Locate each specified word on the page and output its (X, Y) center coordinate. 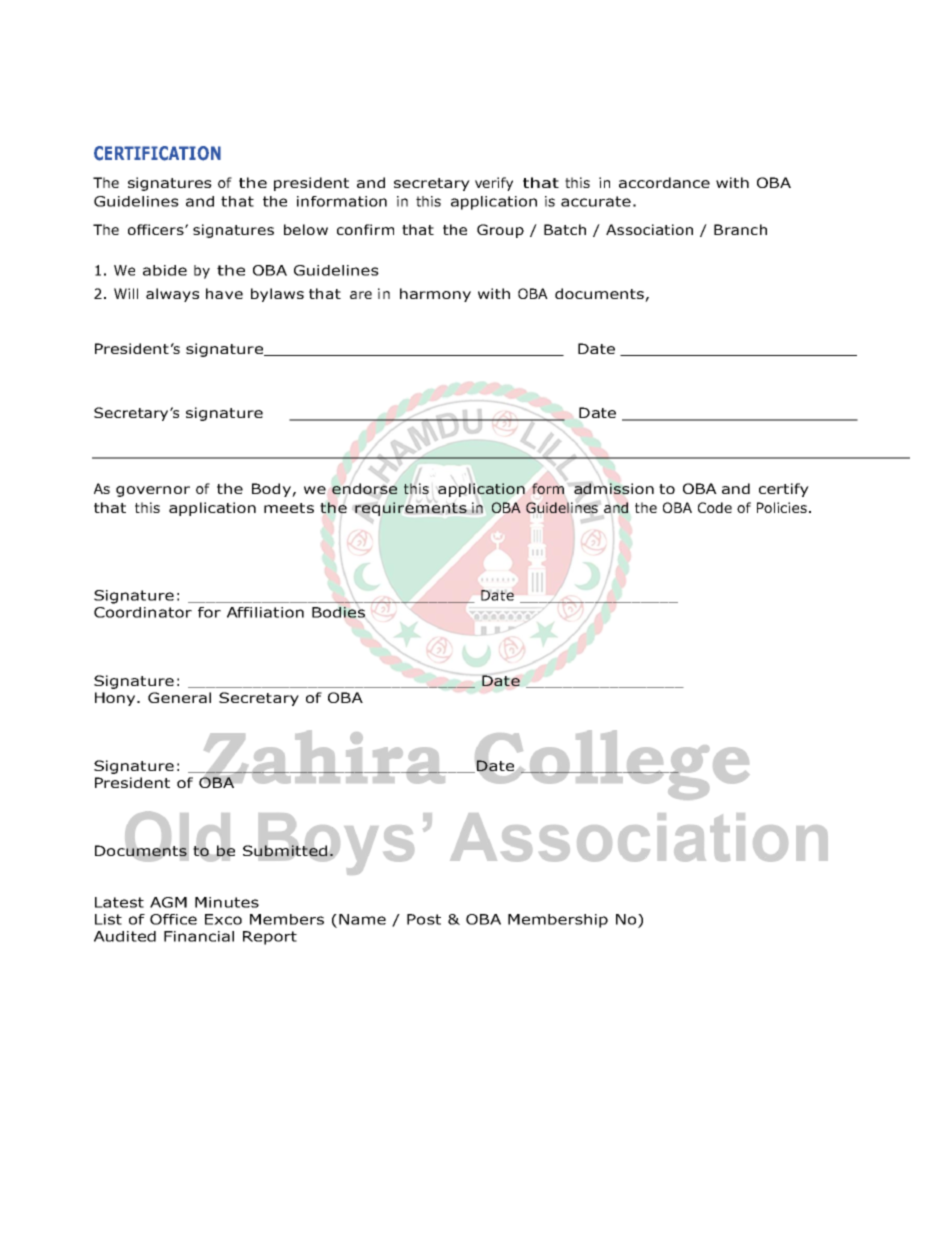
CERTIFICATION (157, 153)
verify (494, 184)
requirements (411, 509)
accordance (664, 182)
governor (153, 491)
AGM (168, 902)
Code (715, 507)
